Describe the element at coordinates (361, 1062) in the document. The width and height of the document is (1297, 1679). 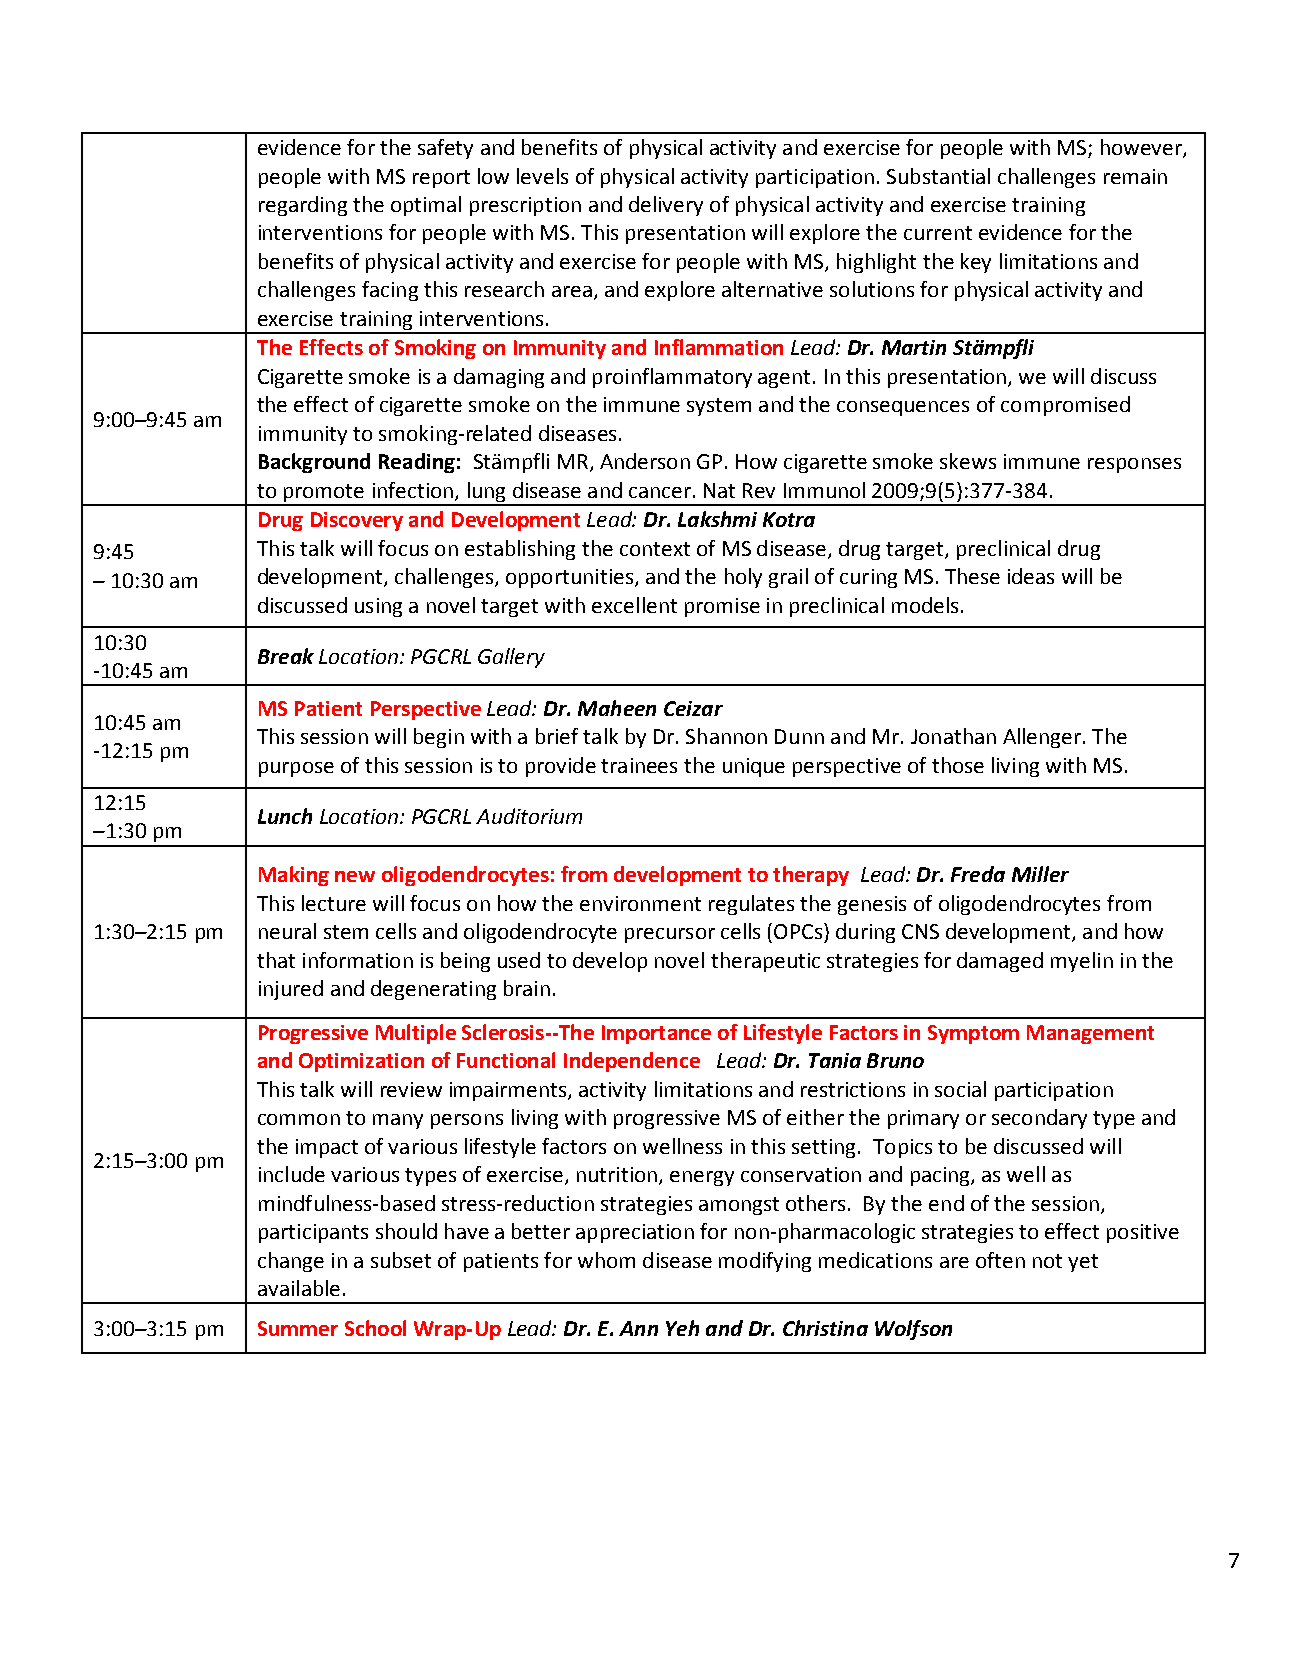
I see `Optimization` at that location.
